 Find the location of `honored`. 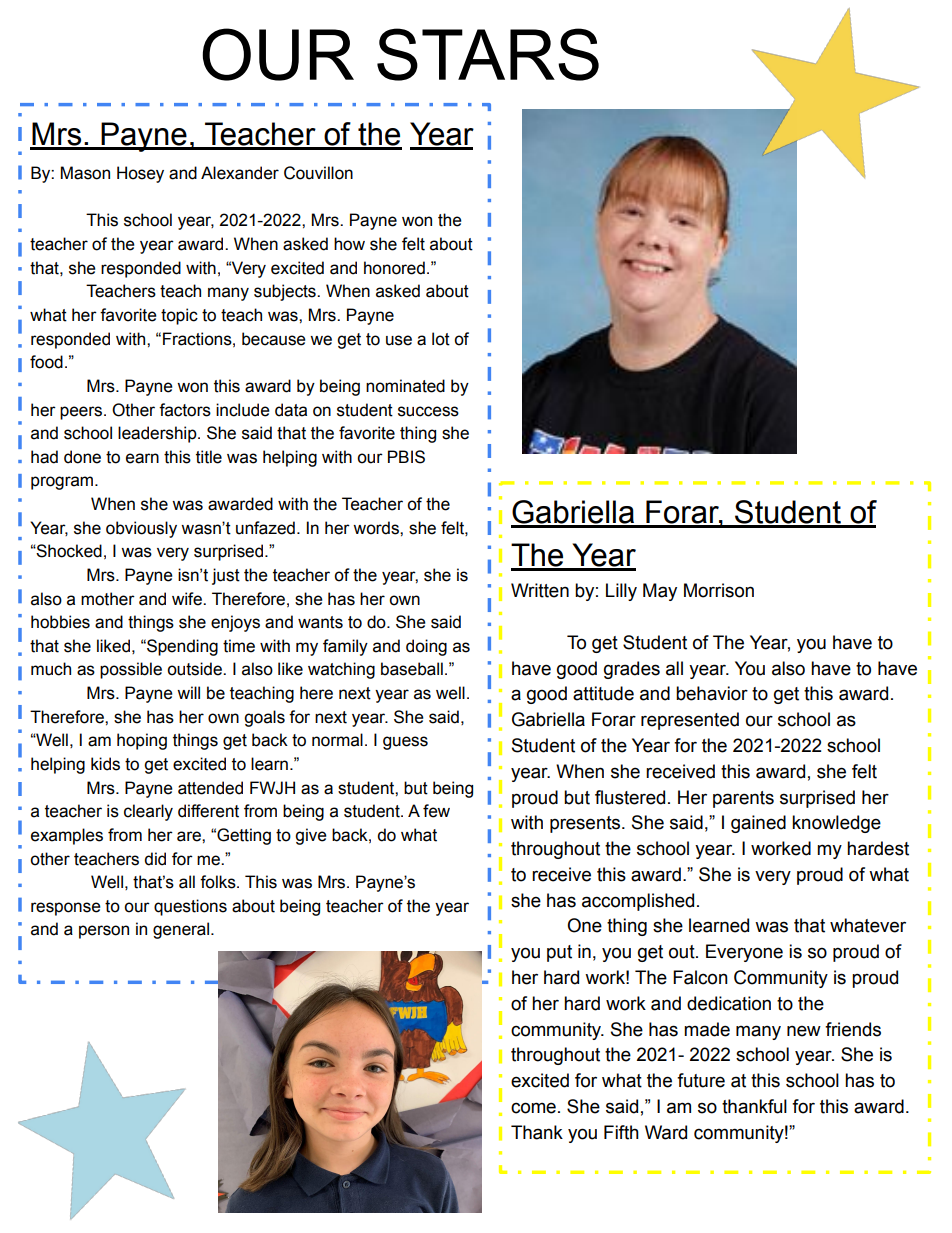

honored is located at coordinates (394, 268).
